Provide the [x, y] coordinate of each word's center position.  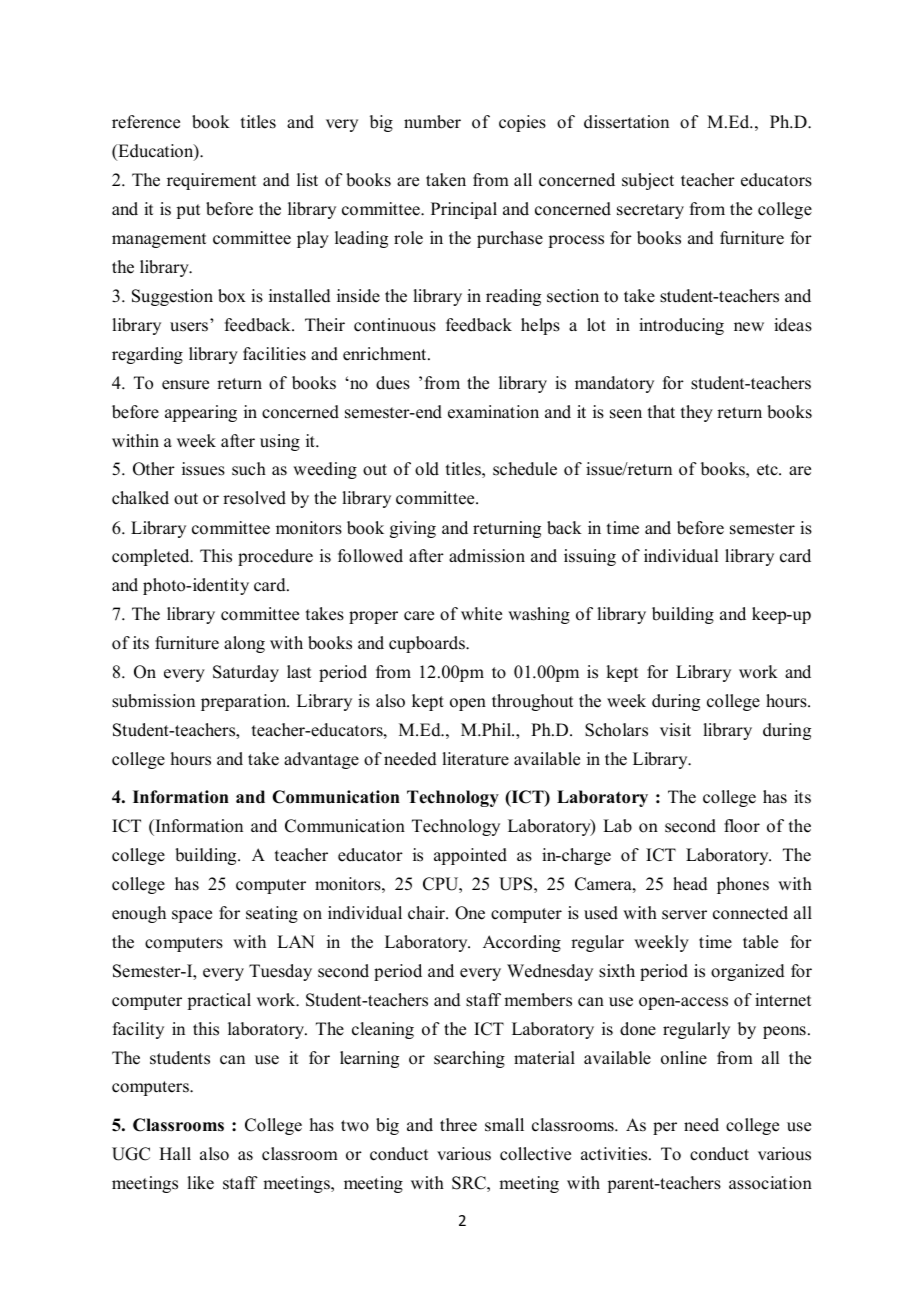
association [770, 1183]
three [458, 1125]
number [432, 122]
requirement [211, 181]
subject [648, 181]
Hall [175, 1153]
